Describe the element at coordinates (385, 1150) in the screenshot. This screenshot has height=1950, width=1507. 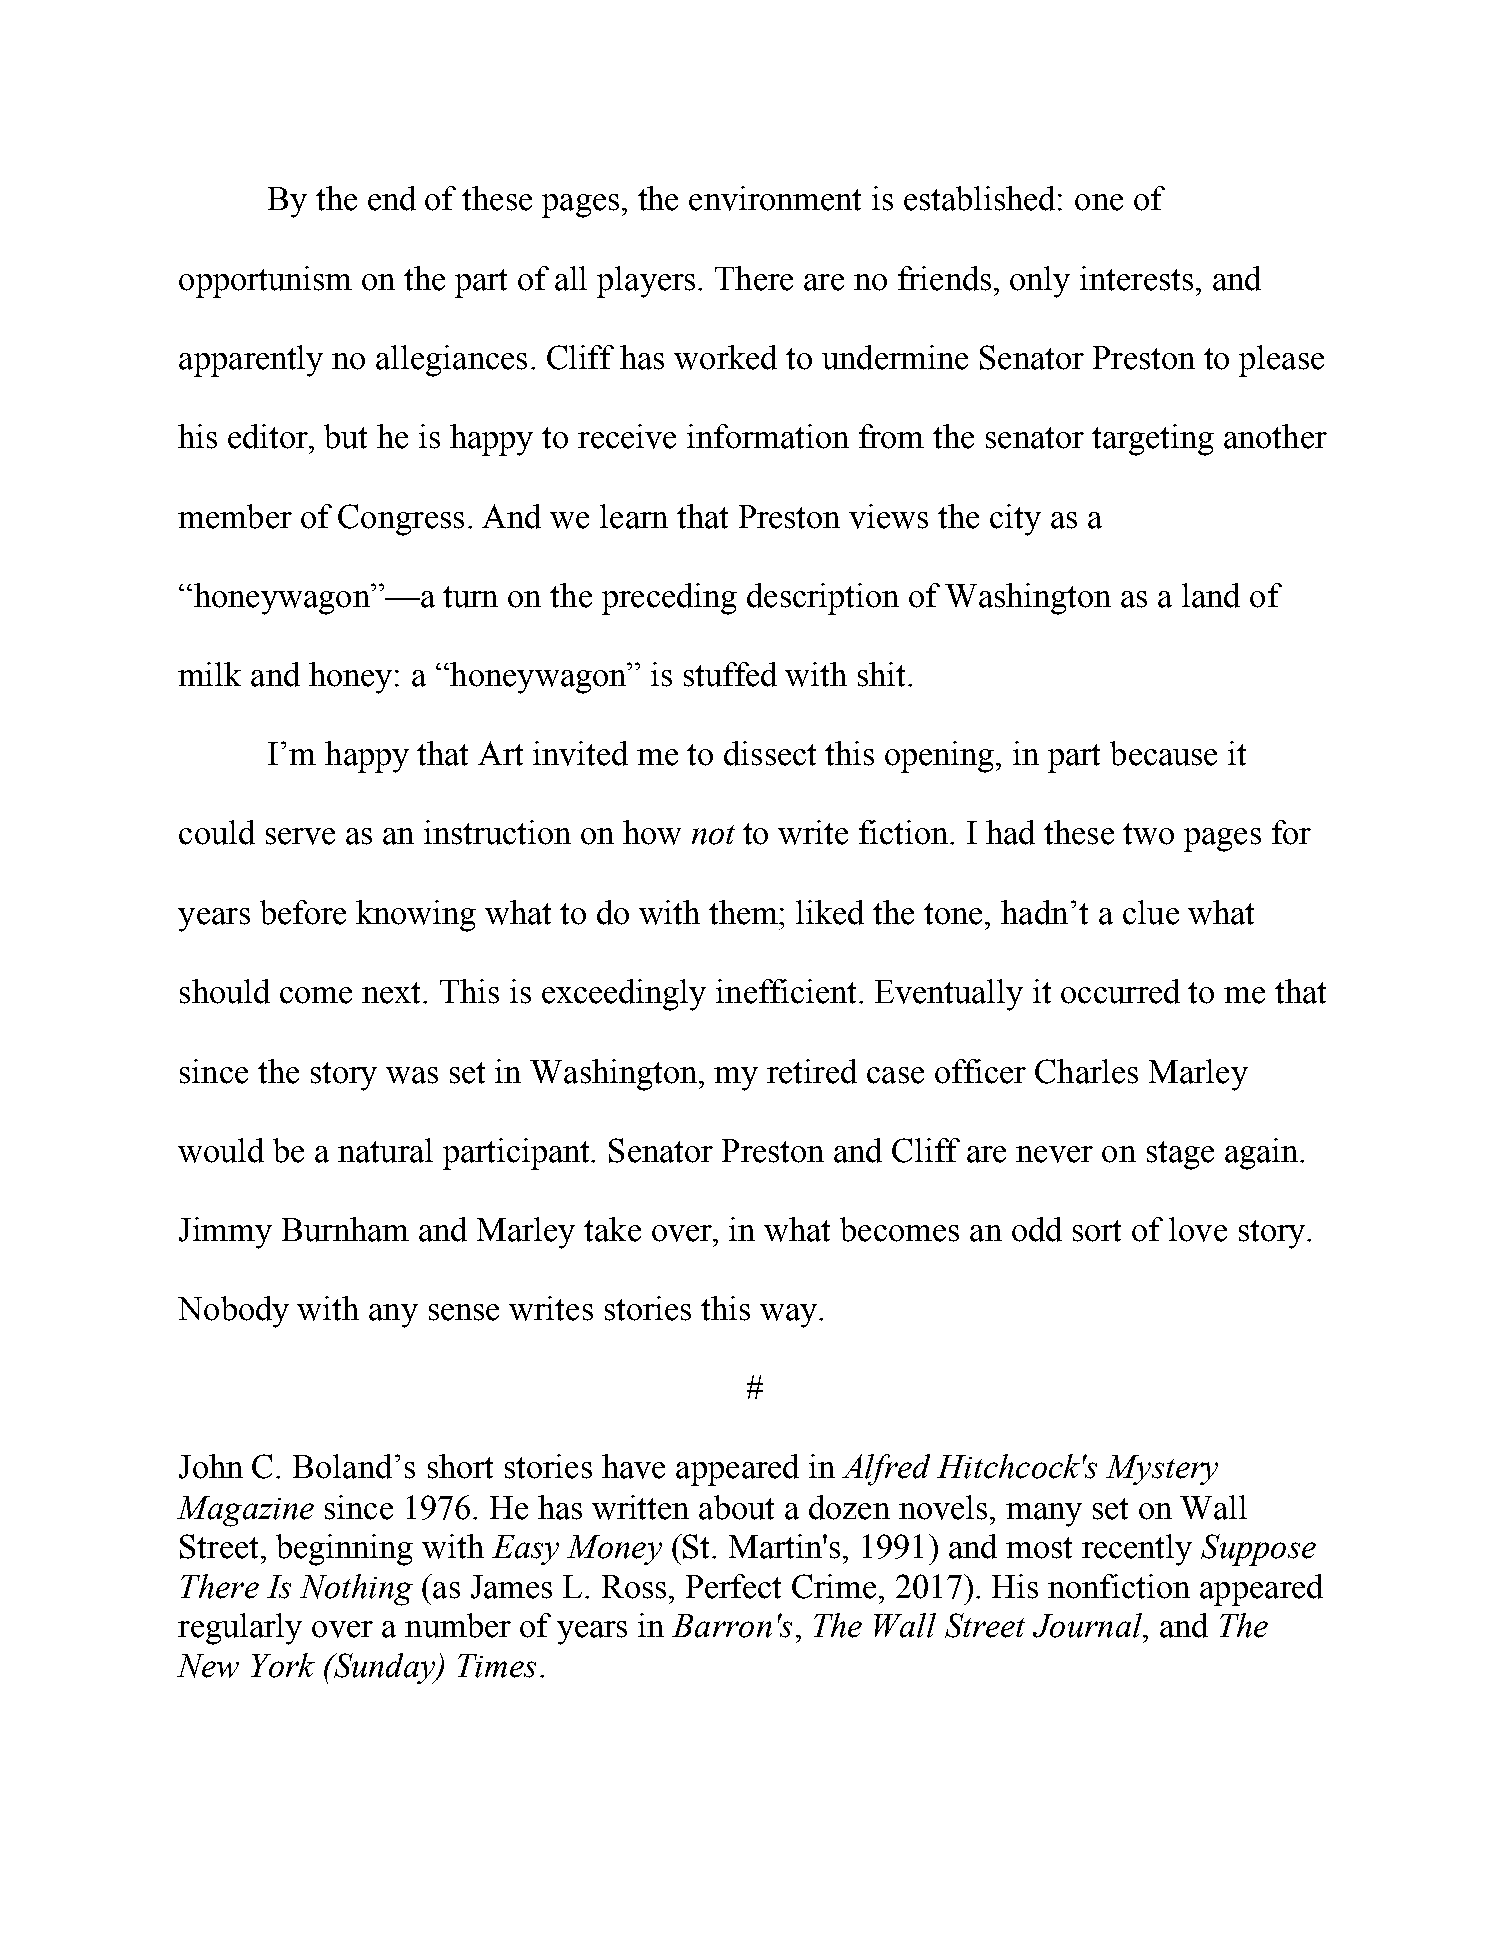
I see `natural` at that location.
